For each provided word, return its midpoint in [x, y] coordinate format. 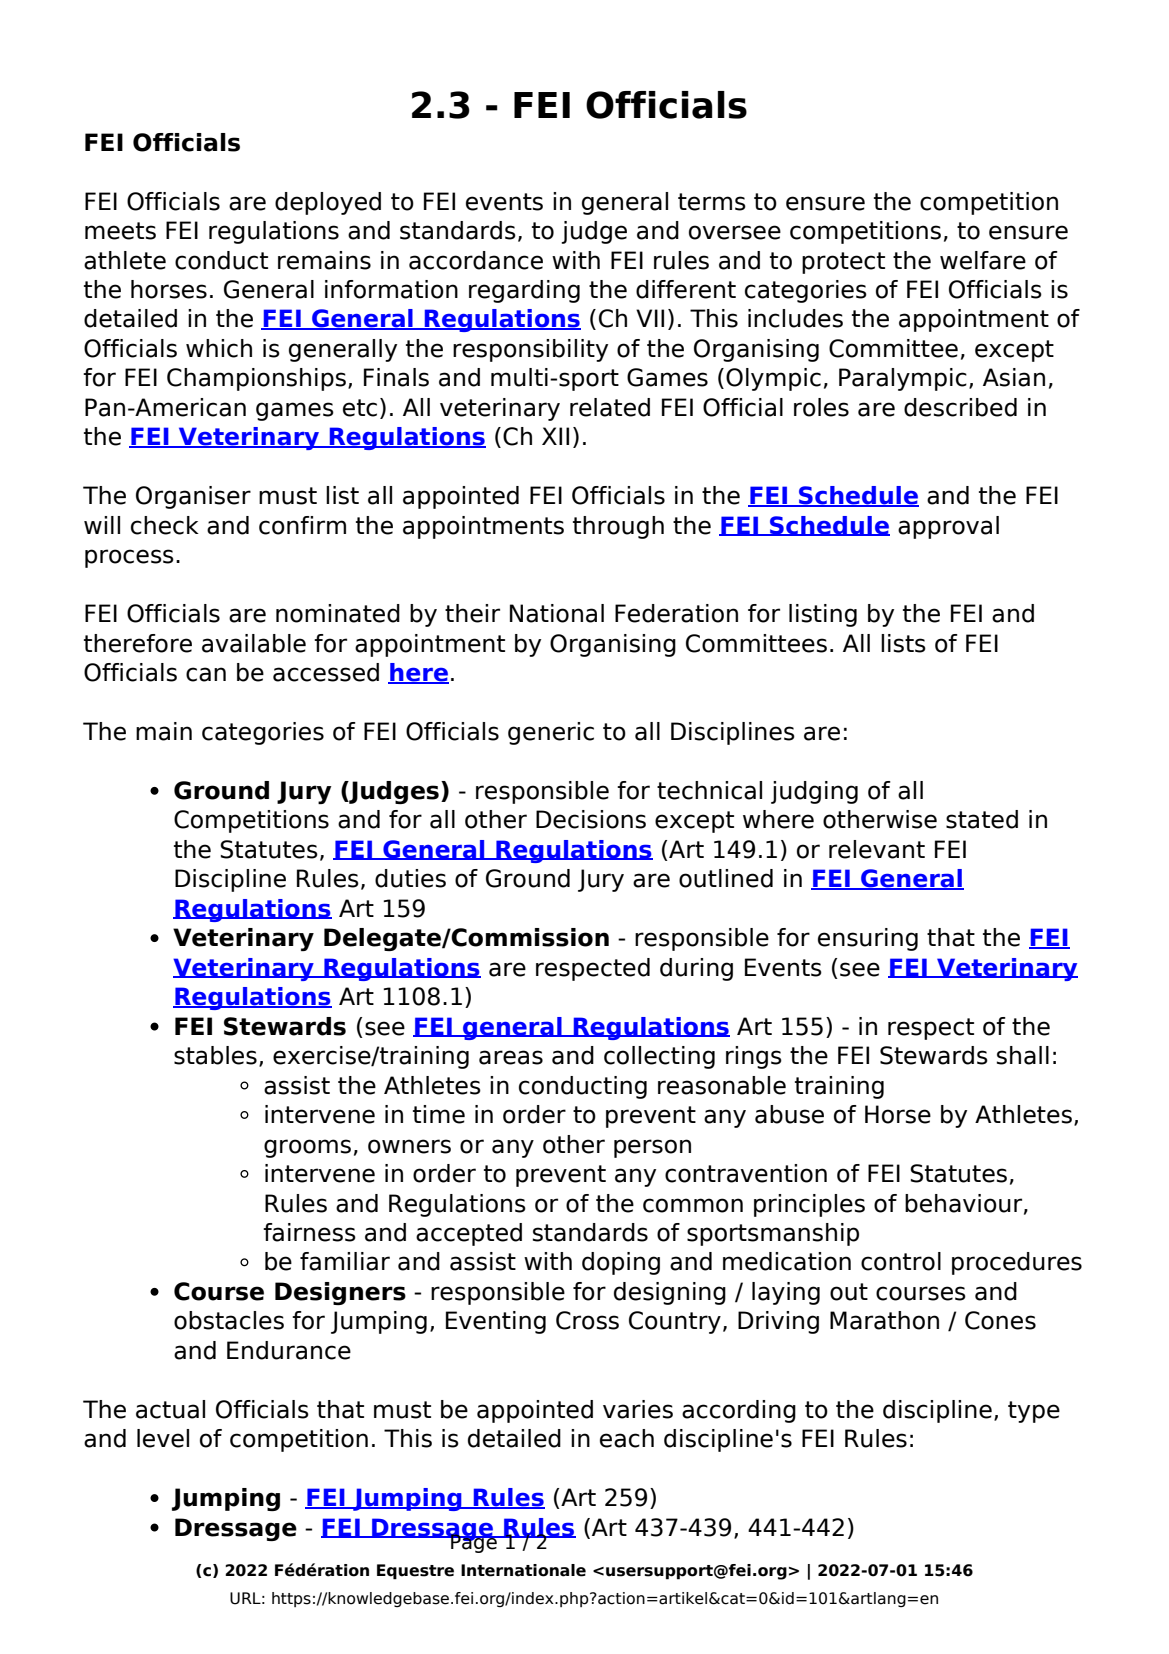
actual [170, 1409]
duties [410, 878]
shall [1023, 1055]
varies [638, 1409]
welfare [983, 260]
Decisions [591, 819]
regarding [524, 291]
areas [511, 1057]
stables [215, 1055]
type [1034, 1412]
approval [948, 527]
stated [982, 819]
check [165, 525]
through [618, 527]
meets [120, 231]
